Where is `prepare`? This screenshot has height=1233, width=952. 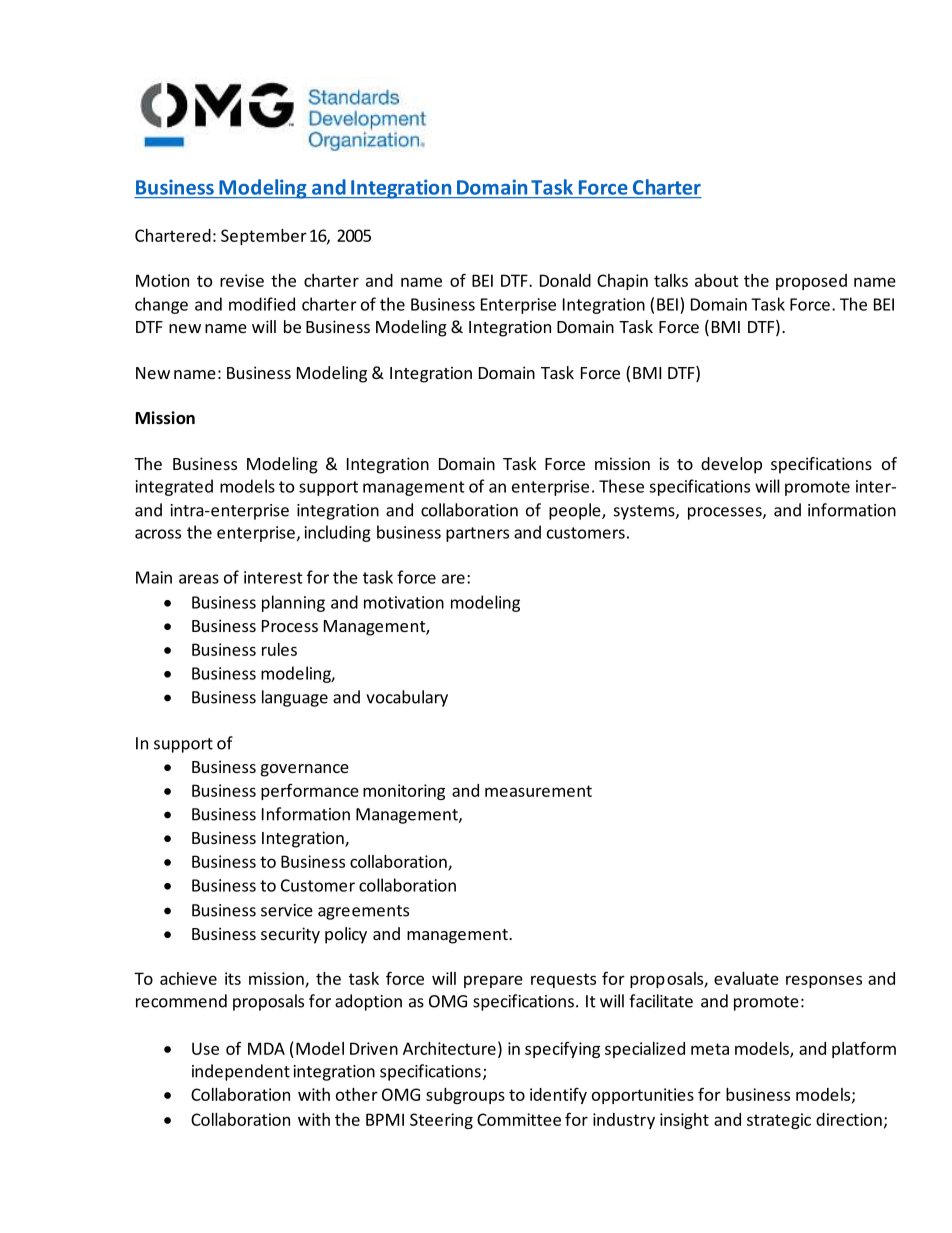
prepare is located at coordinates (493, 981).
